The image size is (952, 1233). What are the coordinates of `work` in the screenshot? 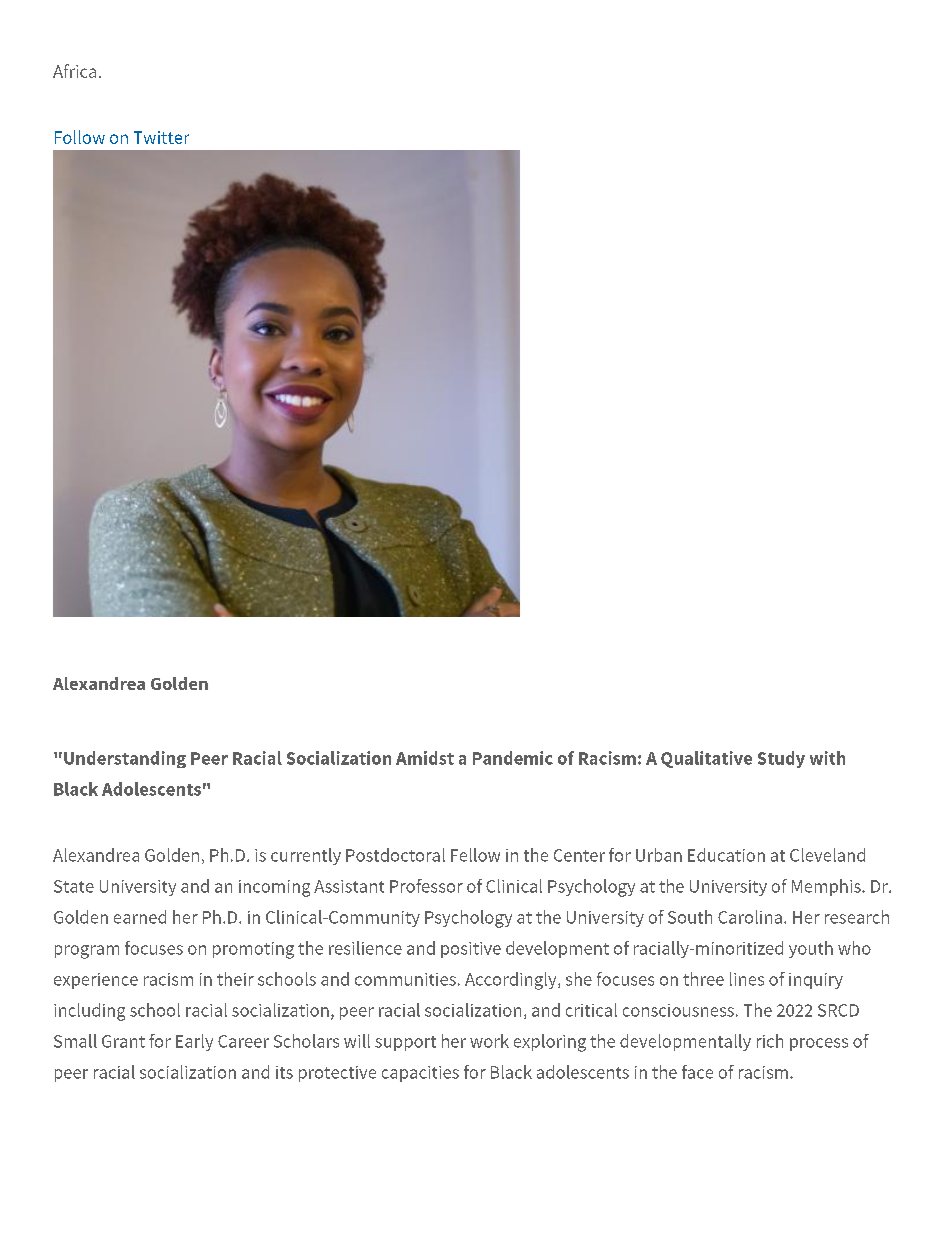 It's located at (489, 1041).
